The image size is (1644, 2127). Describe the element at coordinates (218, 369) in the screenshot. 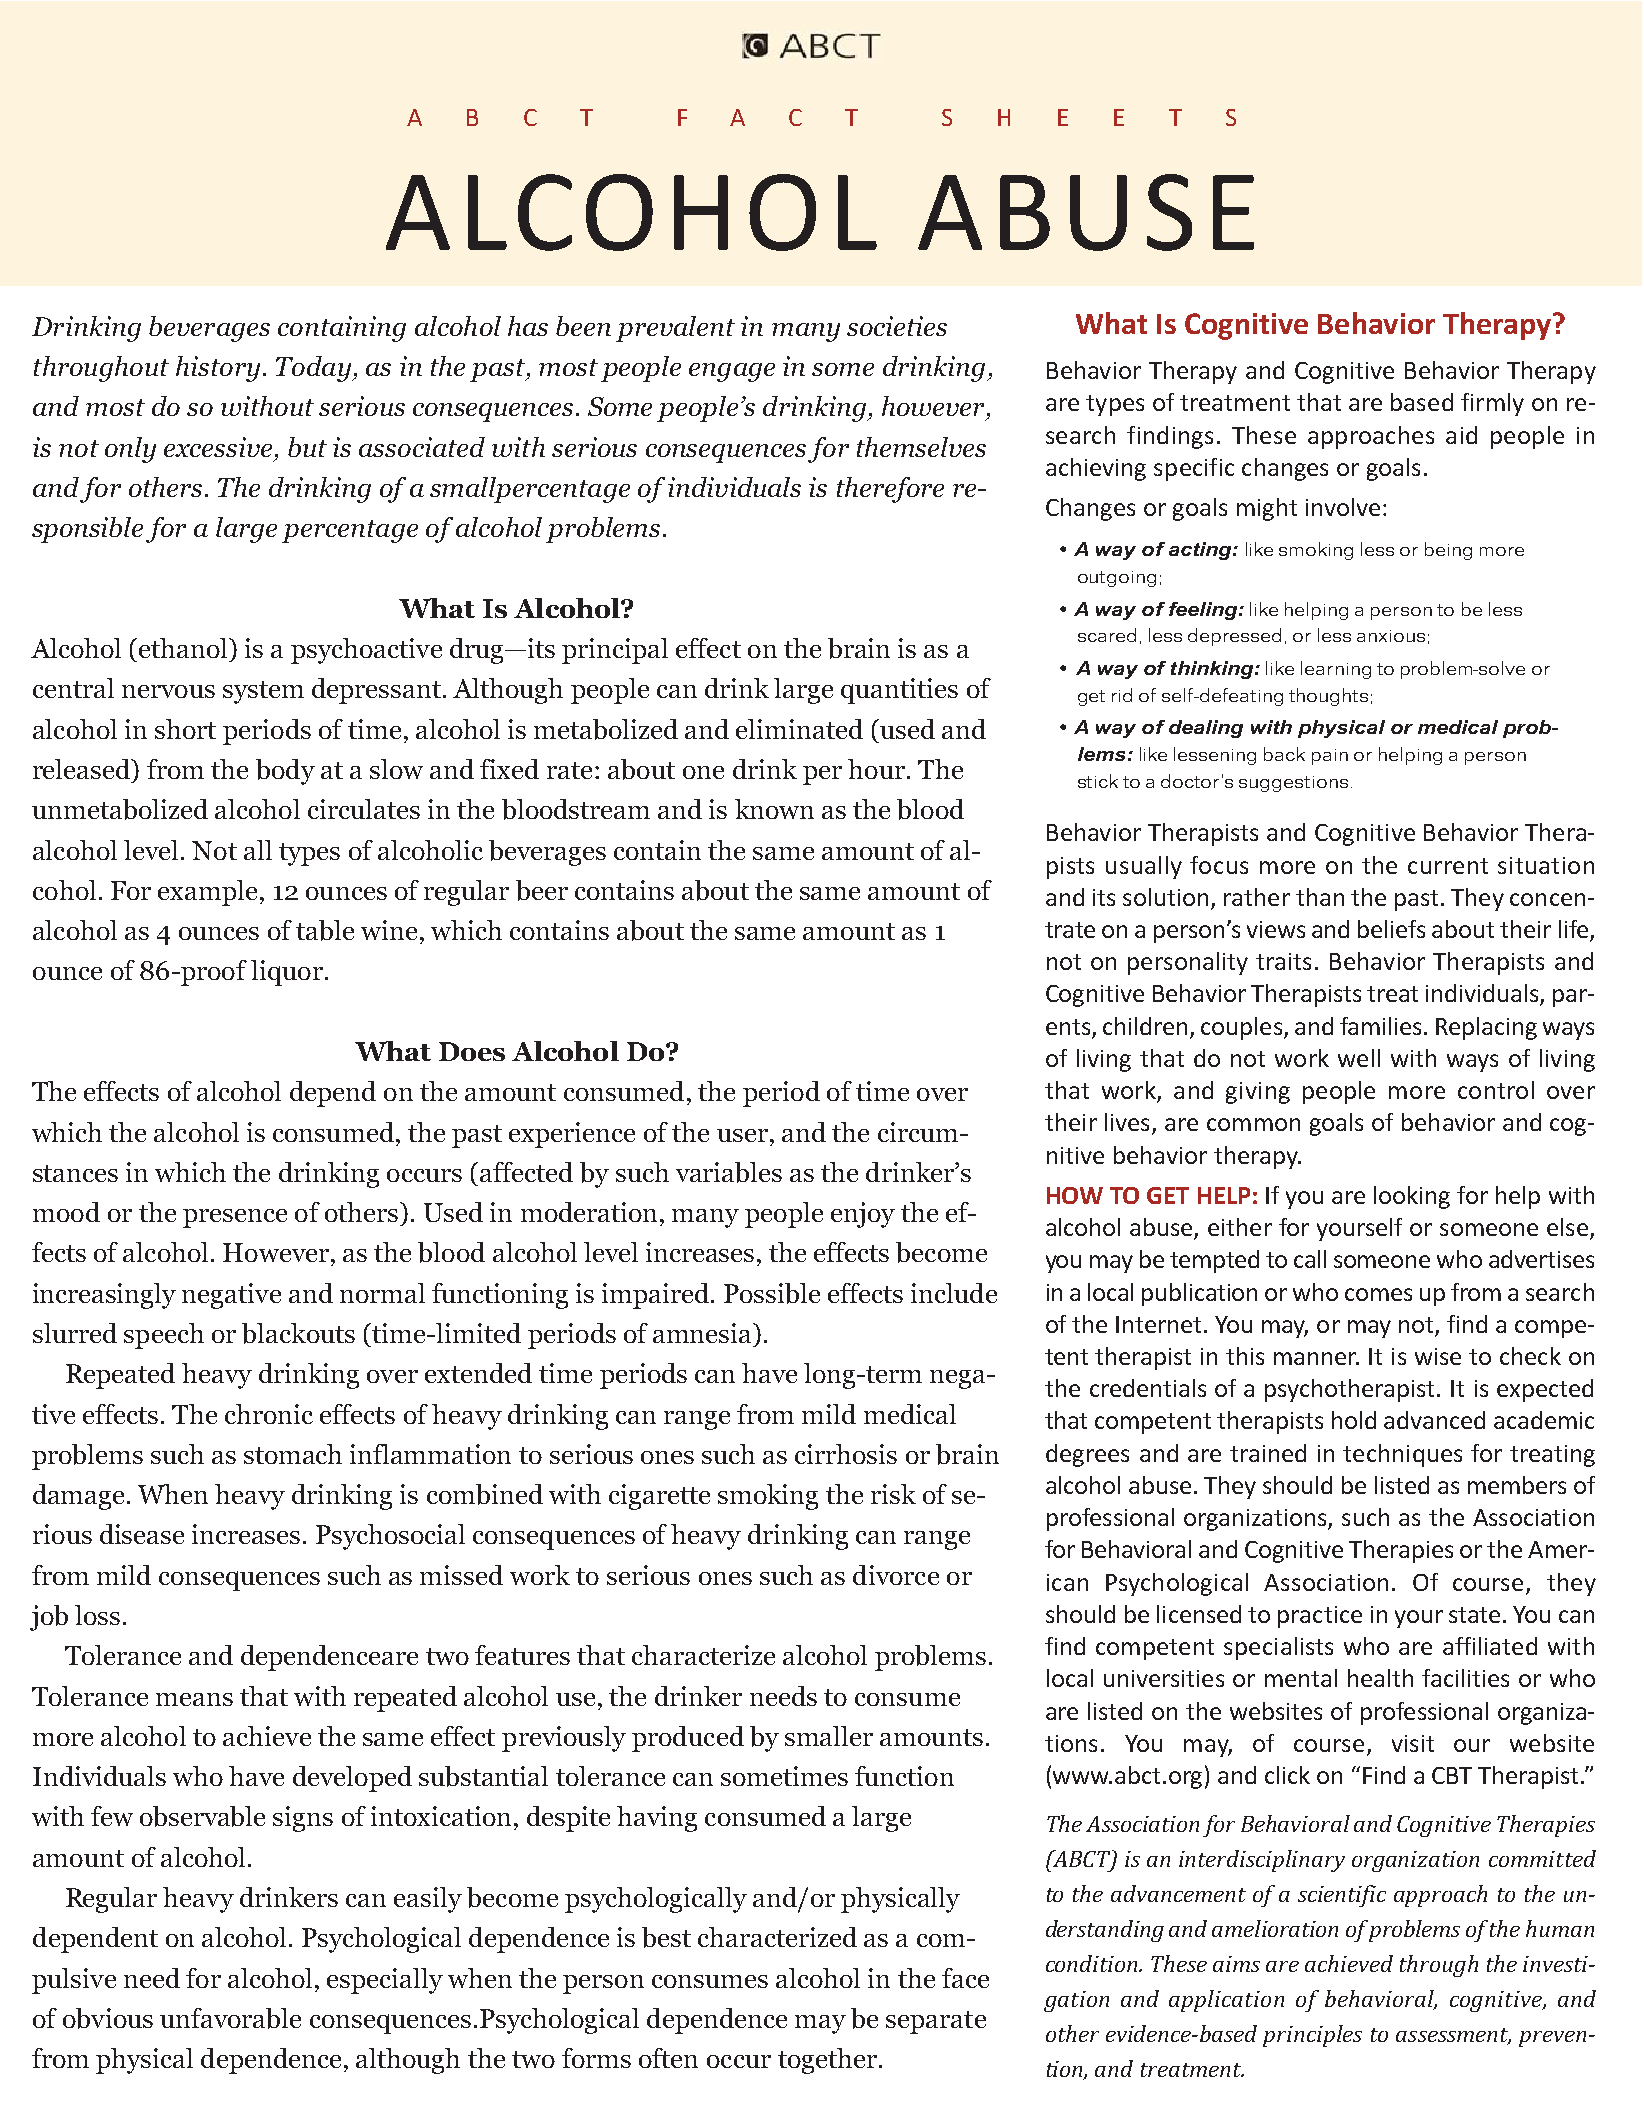

I see `history` at that location.
